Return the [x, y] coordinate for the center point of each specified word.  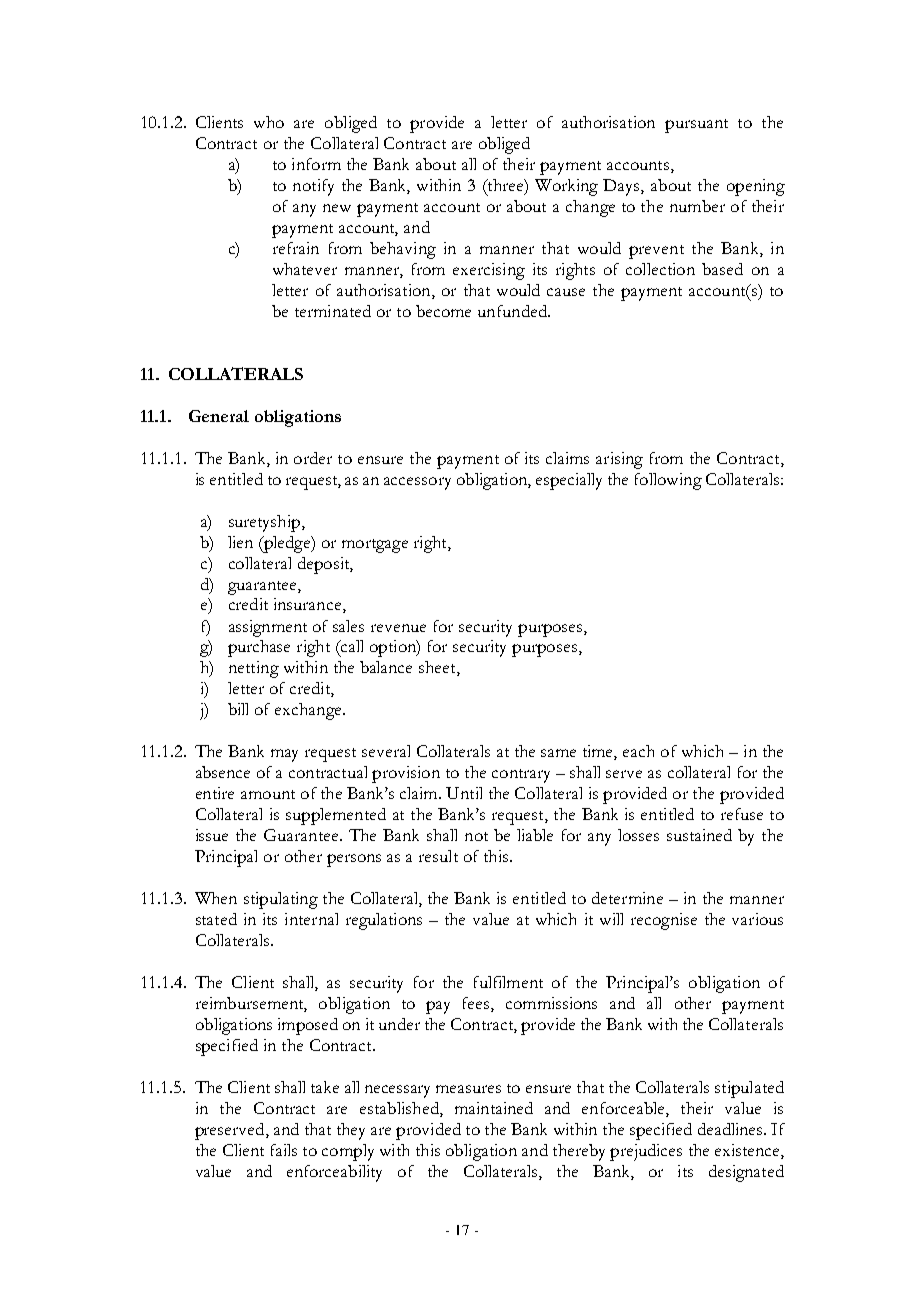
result [438, 856]
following [668, 481]
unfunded [513, 311]
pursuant [696, 126]
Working [566, 187]
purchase [259, 648]
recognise [664, 921]
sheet [438, 668]
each [638, 751]
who [269, 122]
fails [284, 1150]
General [219, 416]
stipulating [281, 900]
